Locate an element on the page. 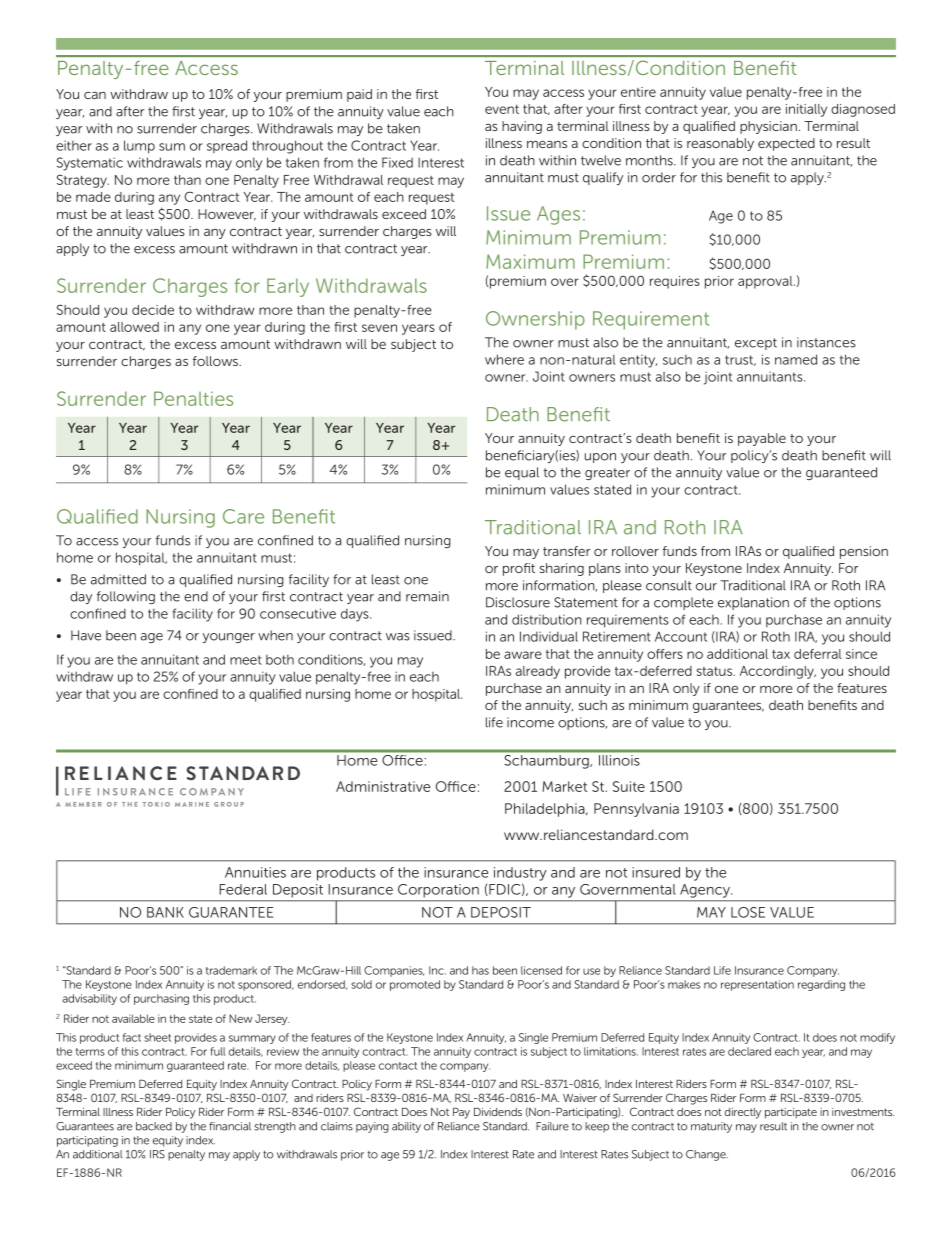 The height and width of the page is (1233, 952). Dividends is located at coordinates (498, 1112).
